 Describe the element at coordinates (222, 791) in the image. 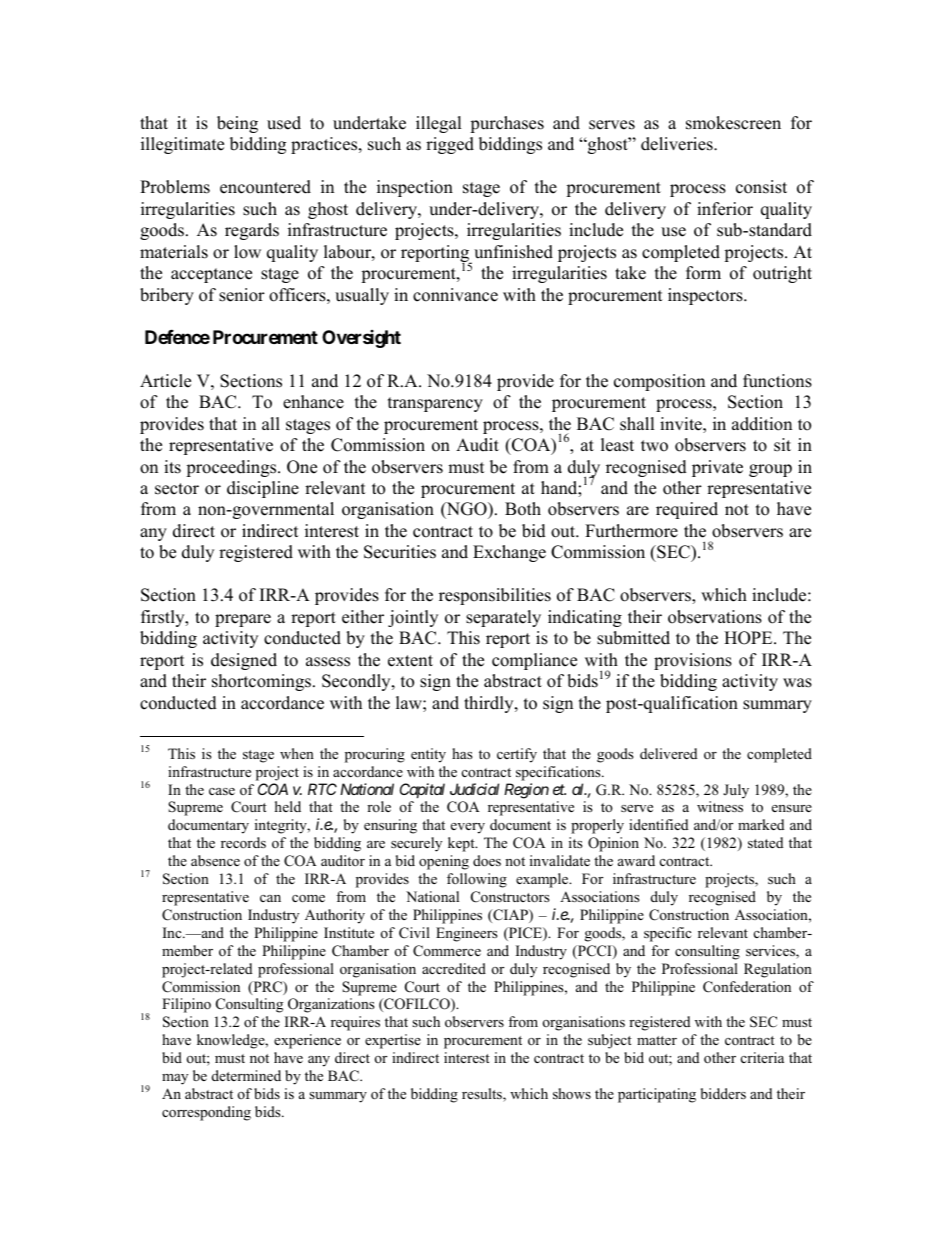

I see `case` at that location.
